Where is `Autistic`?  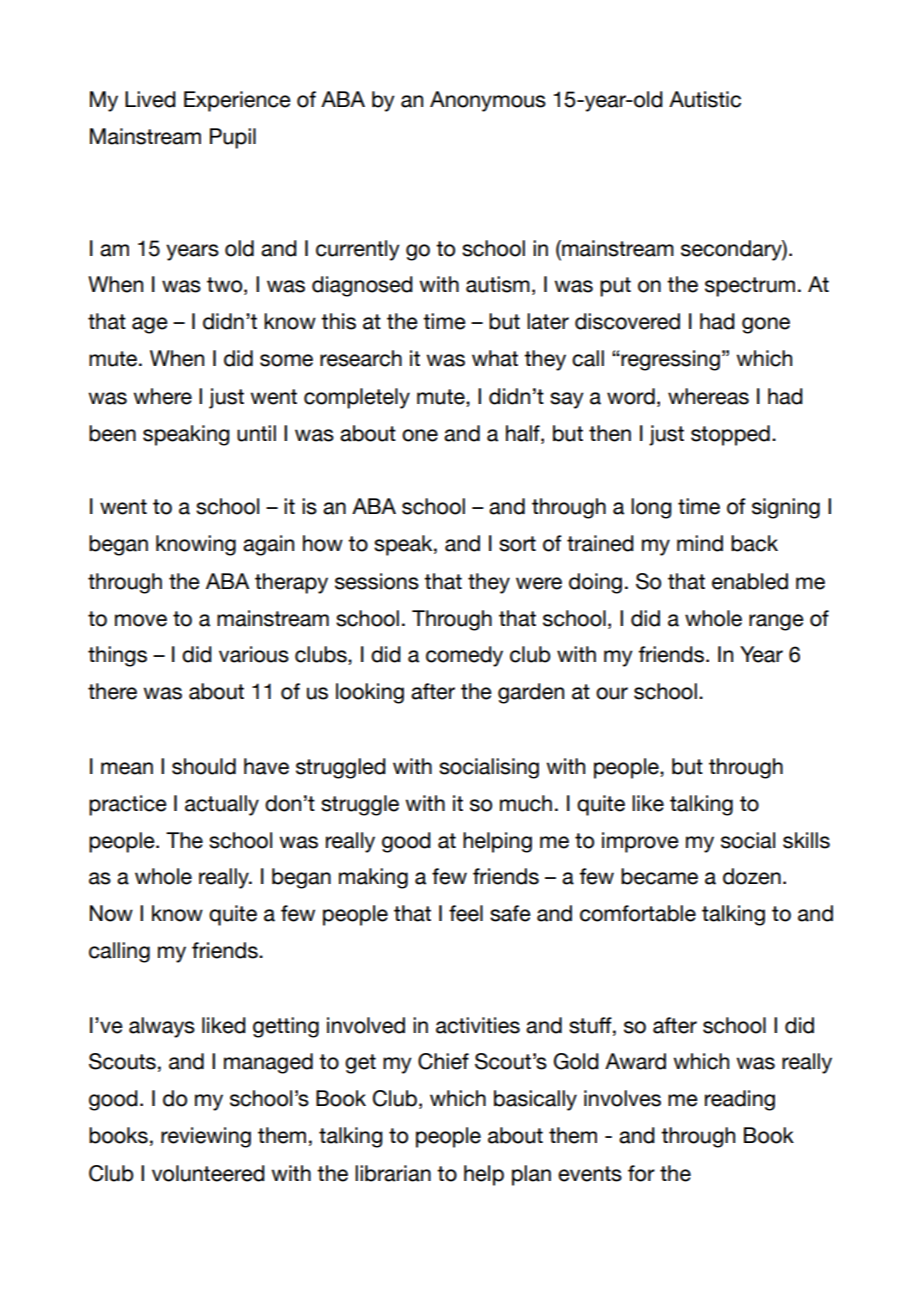 Autistic is located at coordinates (705, 99).
